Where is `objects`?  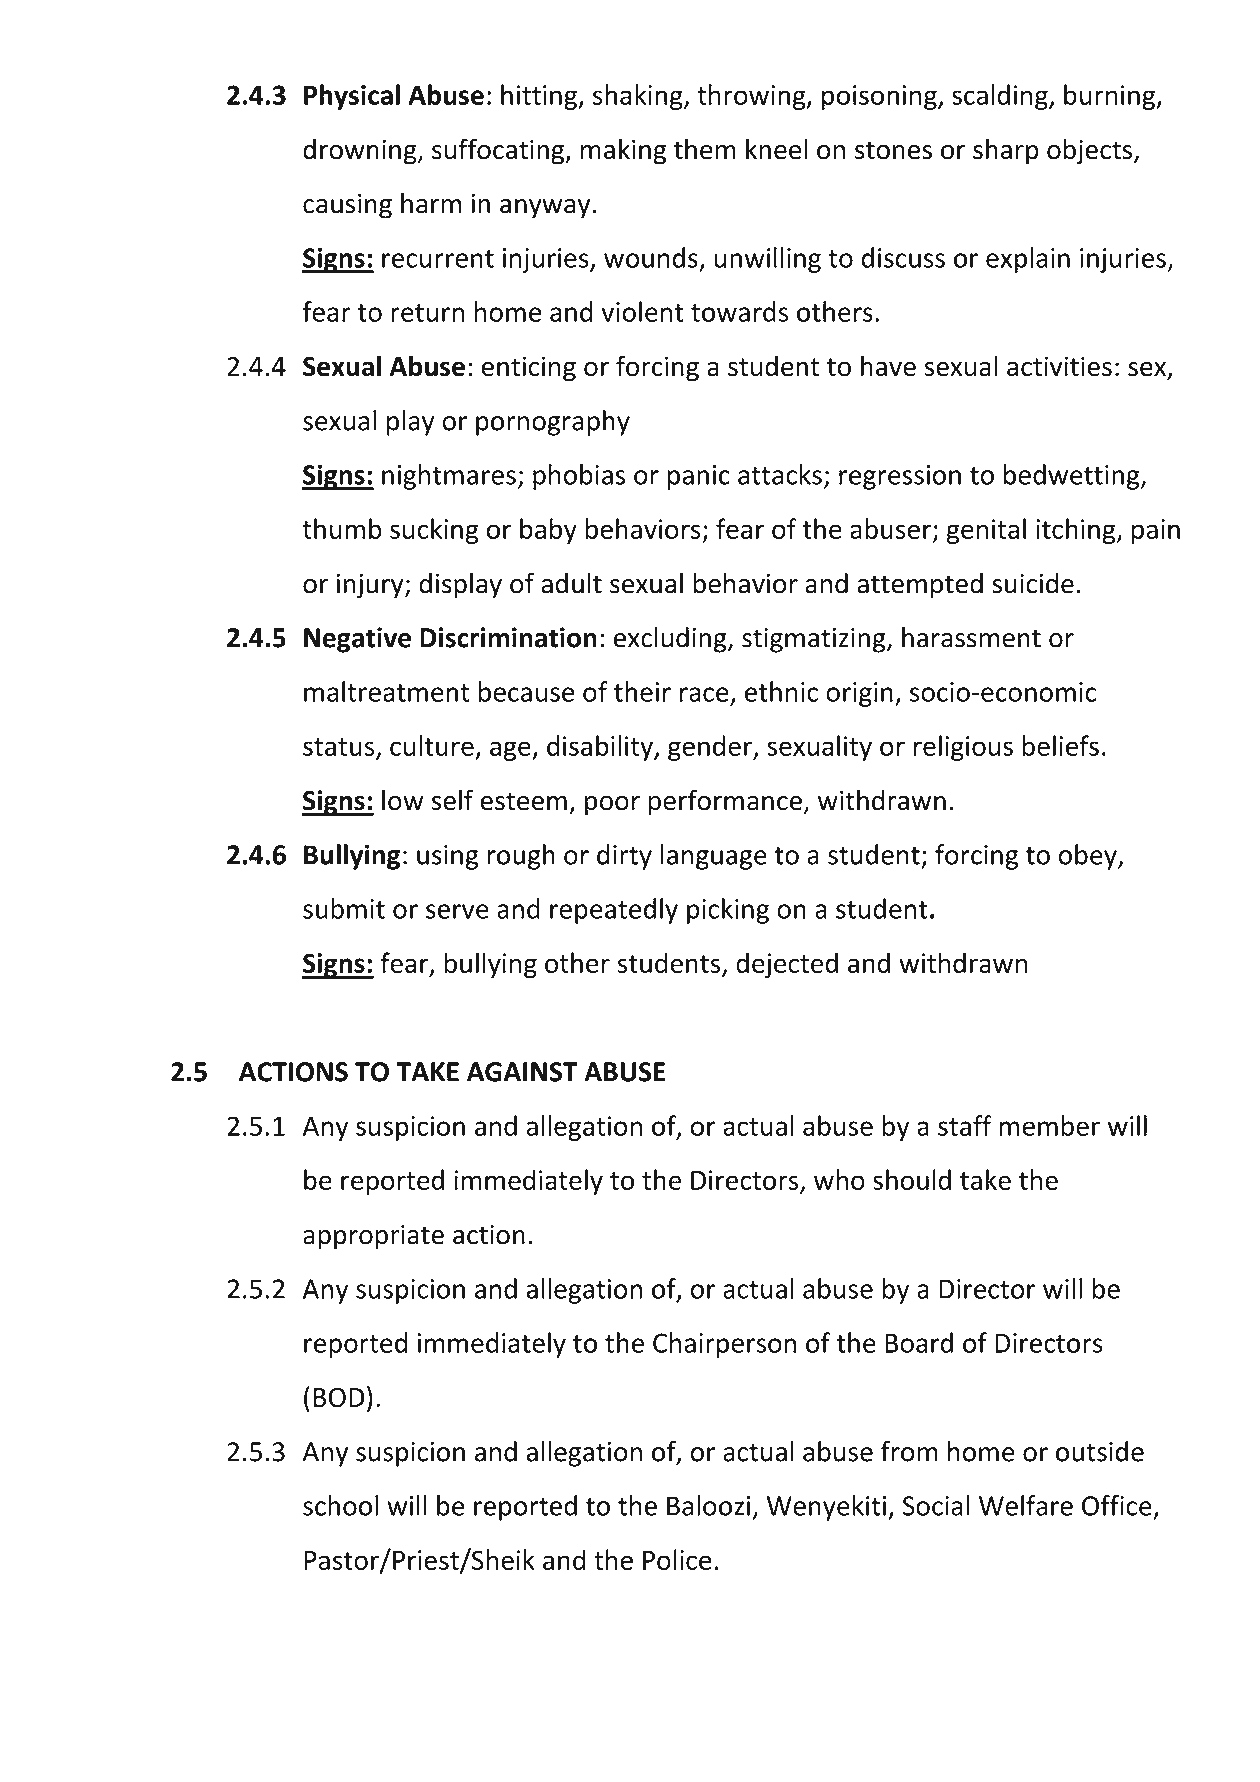
objects is located at coordinates (1089, 151).
